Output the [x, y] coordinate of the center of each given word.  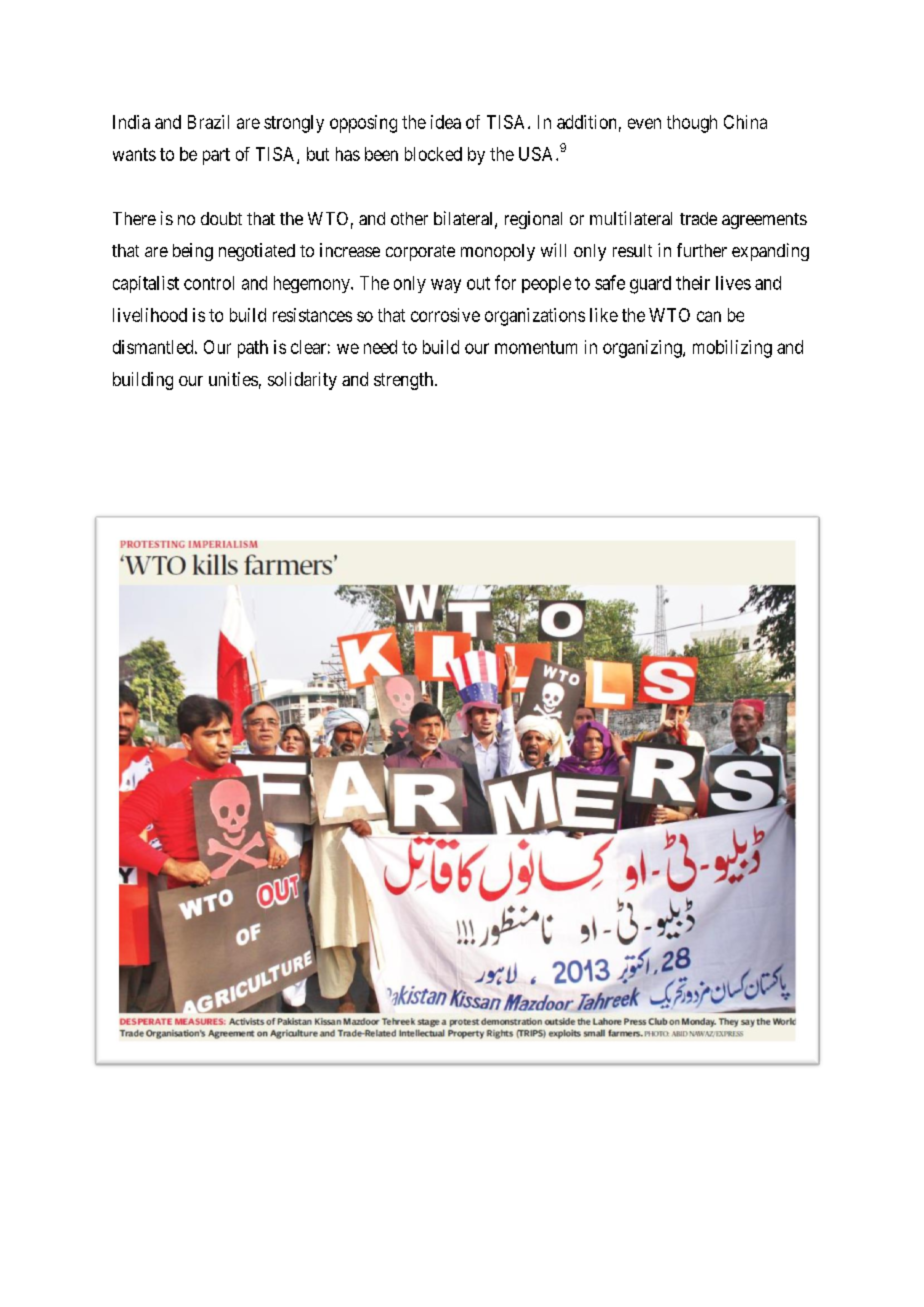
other [409, 218]
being [193, 252]
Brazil [208, 122]
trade [698, 218]
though [692, 124]
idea [446, 122]
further [702, 250]
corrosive [445, 315]
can [709, 316]
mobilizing [732, 349]
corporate [420, 253]
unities [233, 379]
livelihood [150, 315]
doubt [221, 218]
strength [403, 381]
